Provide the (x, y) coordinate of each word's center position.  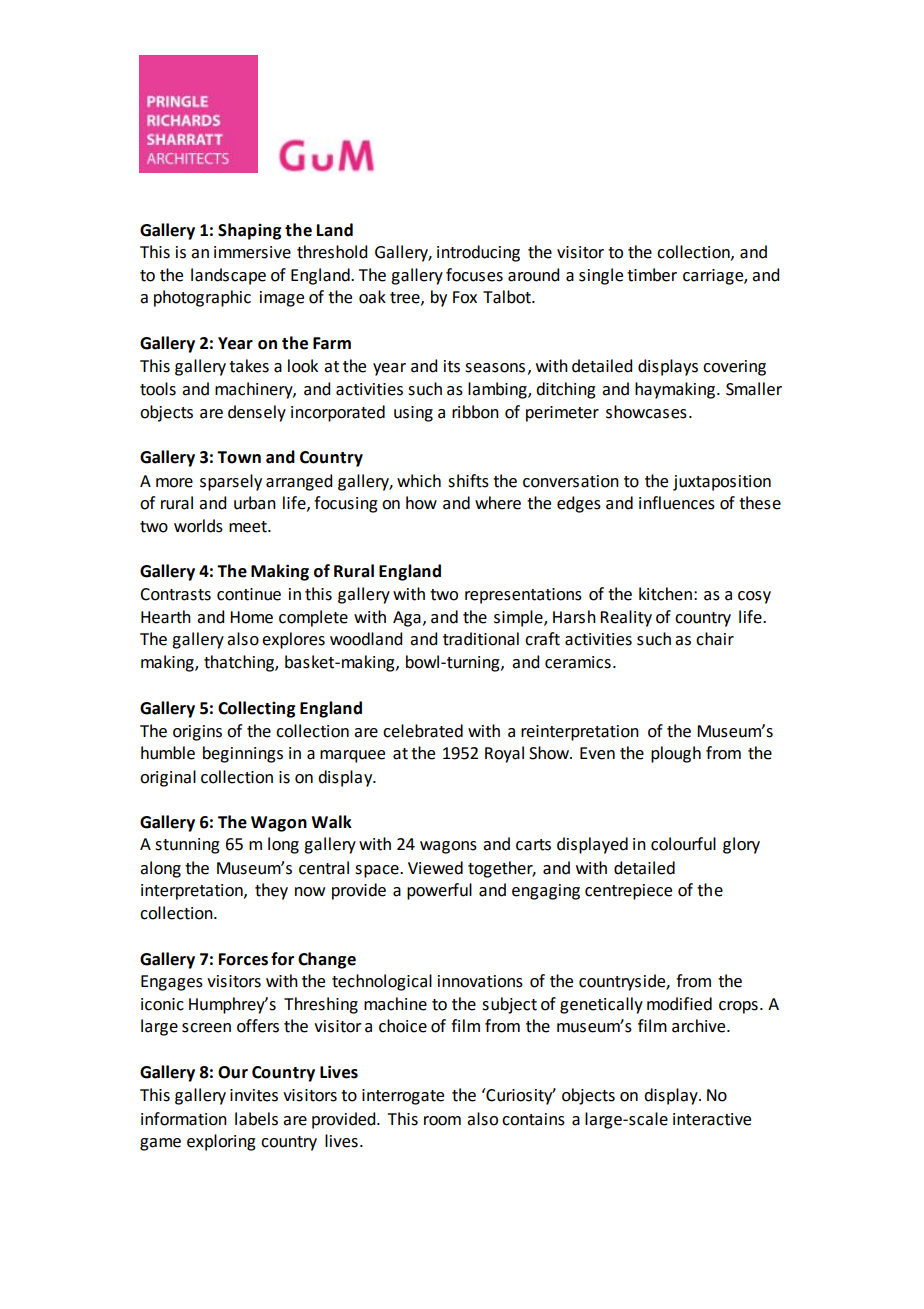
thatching (240, 663)
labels (256, 1119)
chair (715, 639)
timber (652, 275)
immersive (252, 252)
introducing (478, 253)
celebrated (423, 731)
